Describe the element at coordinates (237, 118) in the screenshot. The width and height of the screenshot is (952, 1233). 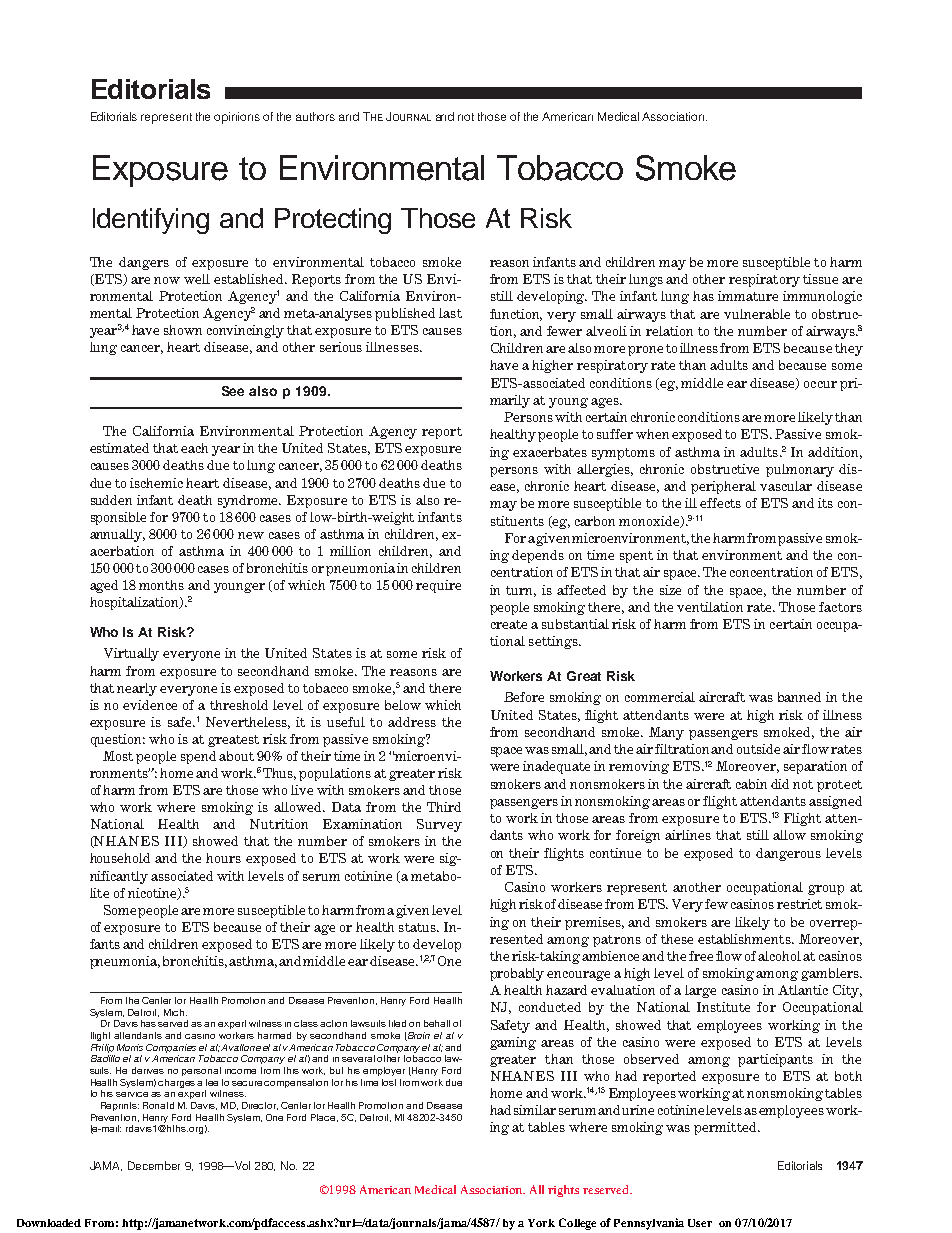
I see `opinions` at that location.
